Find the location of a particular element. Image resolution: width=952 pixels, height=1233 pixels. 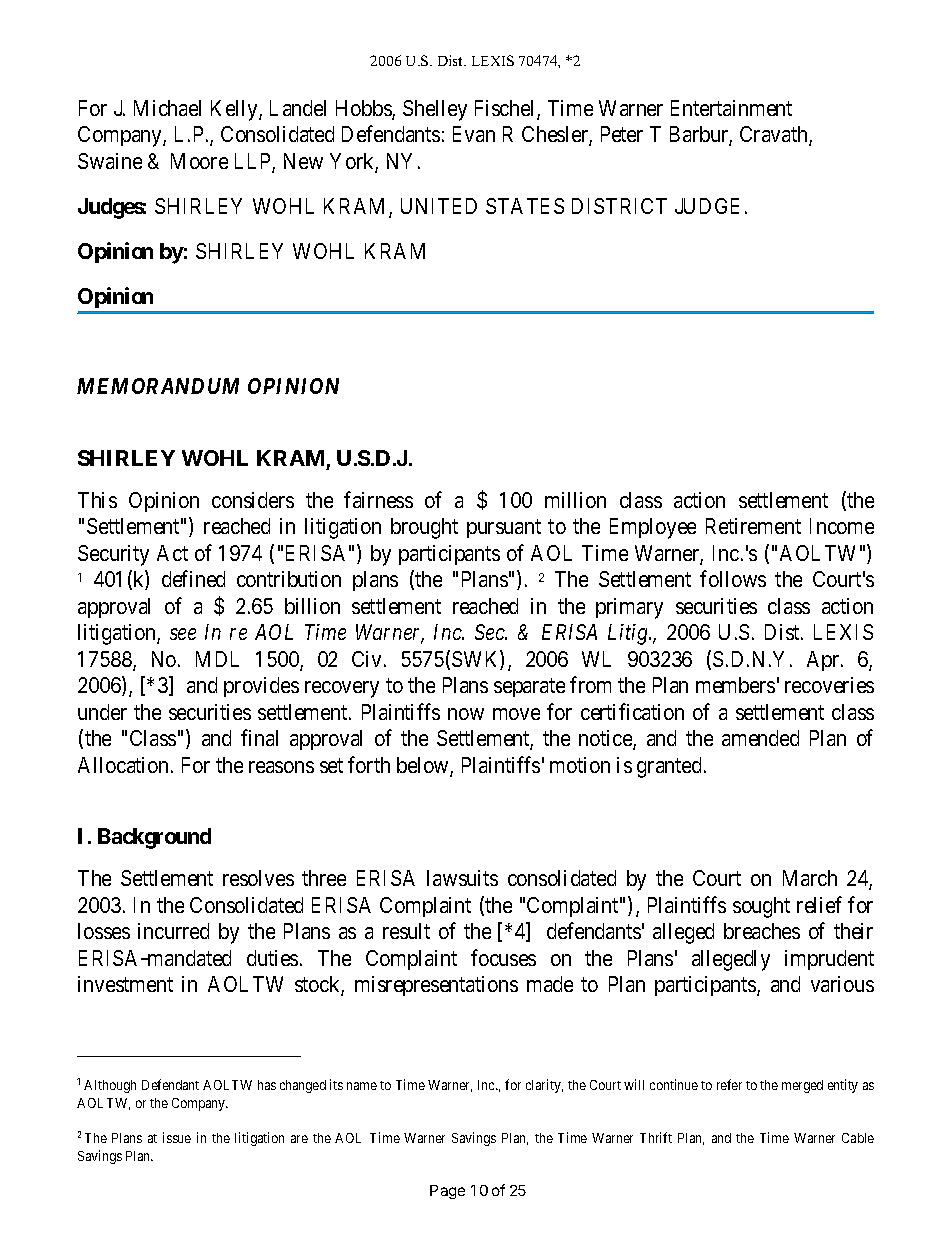

separate is located at coordinates (529, 688).
